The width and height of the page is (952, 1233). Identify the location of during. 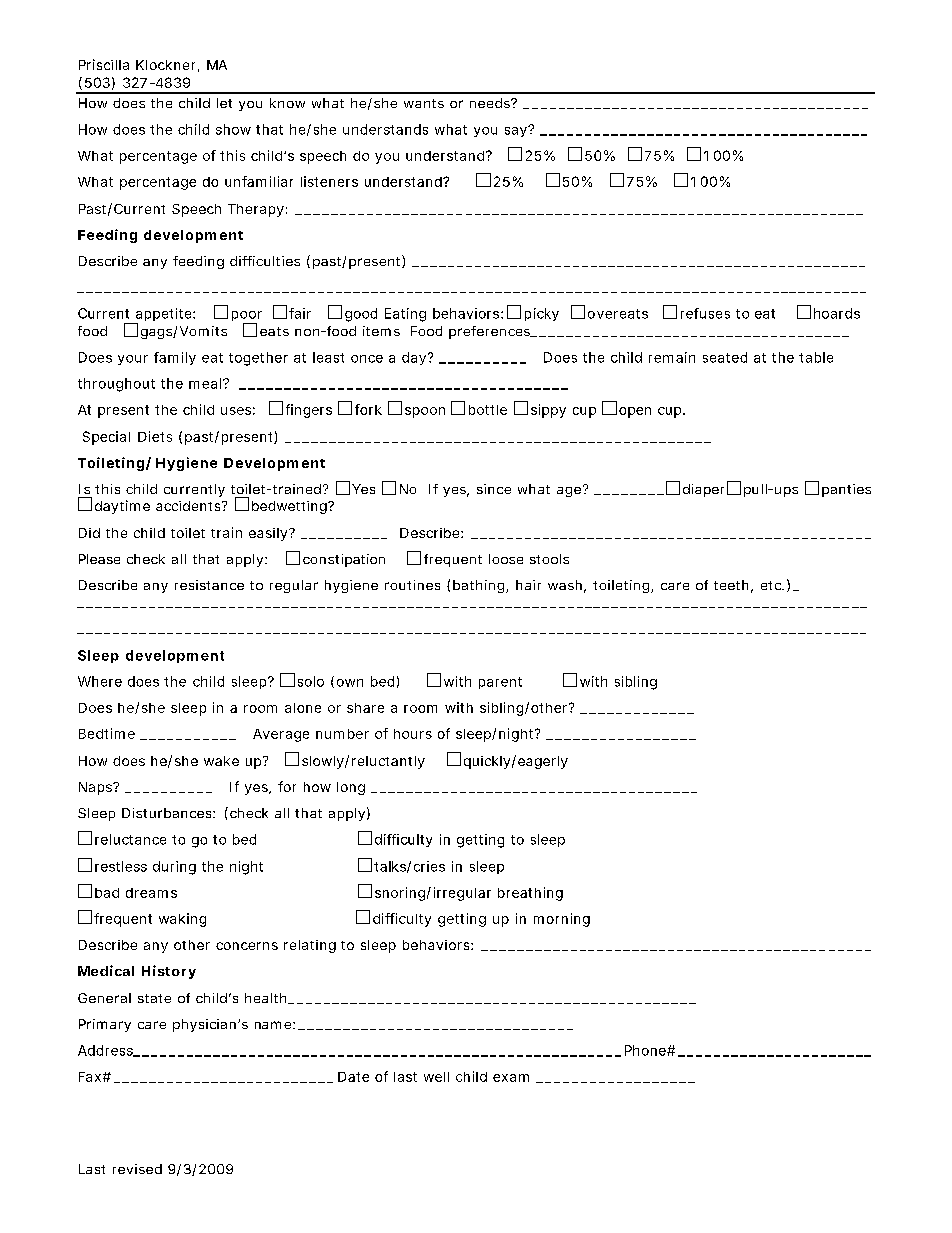
(174, 868).
